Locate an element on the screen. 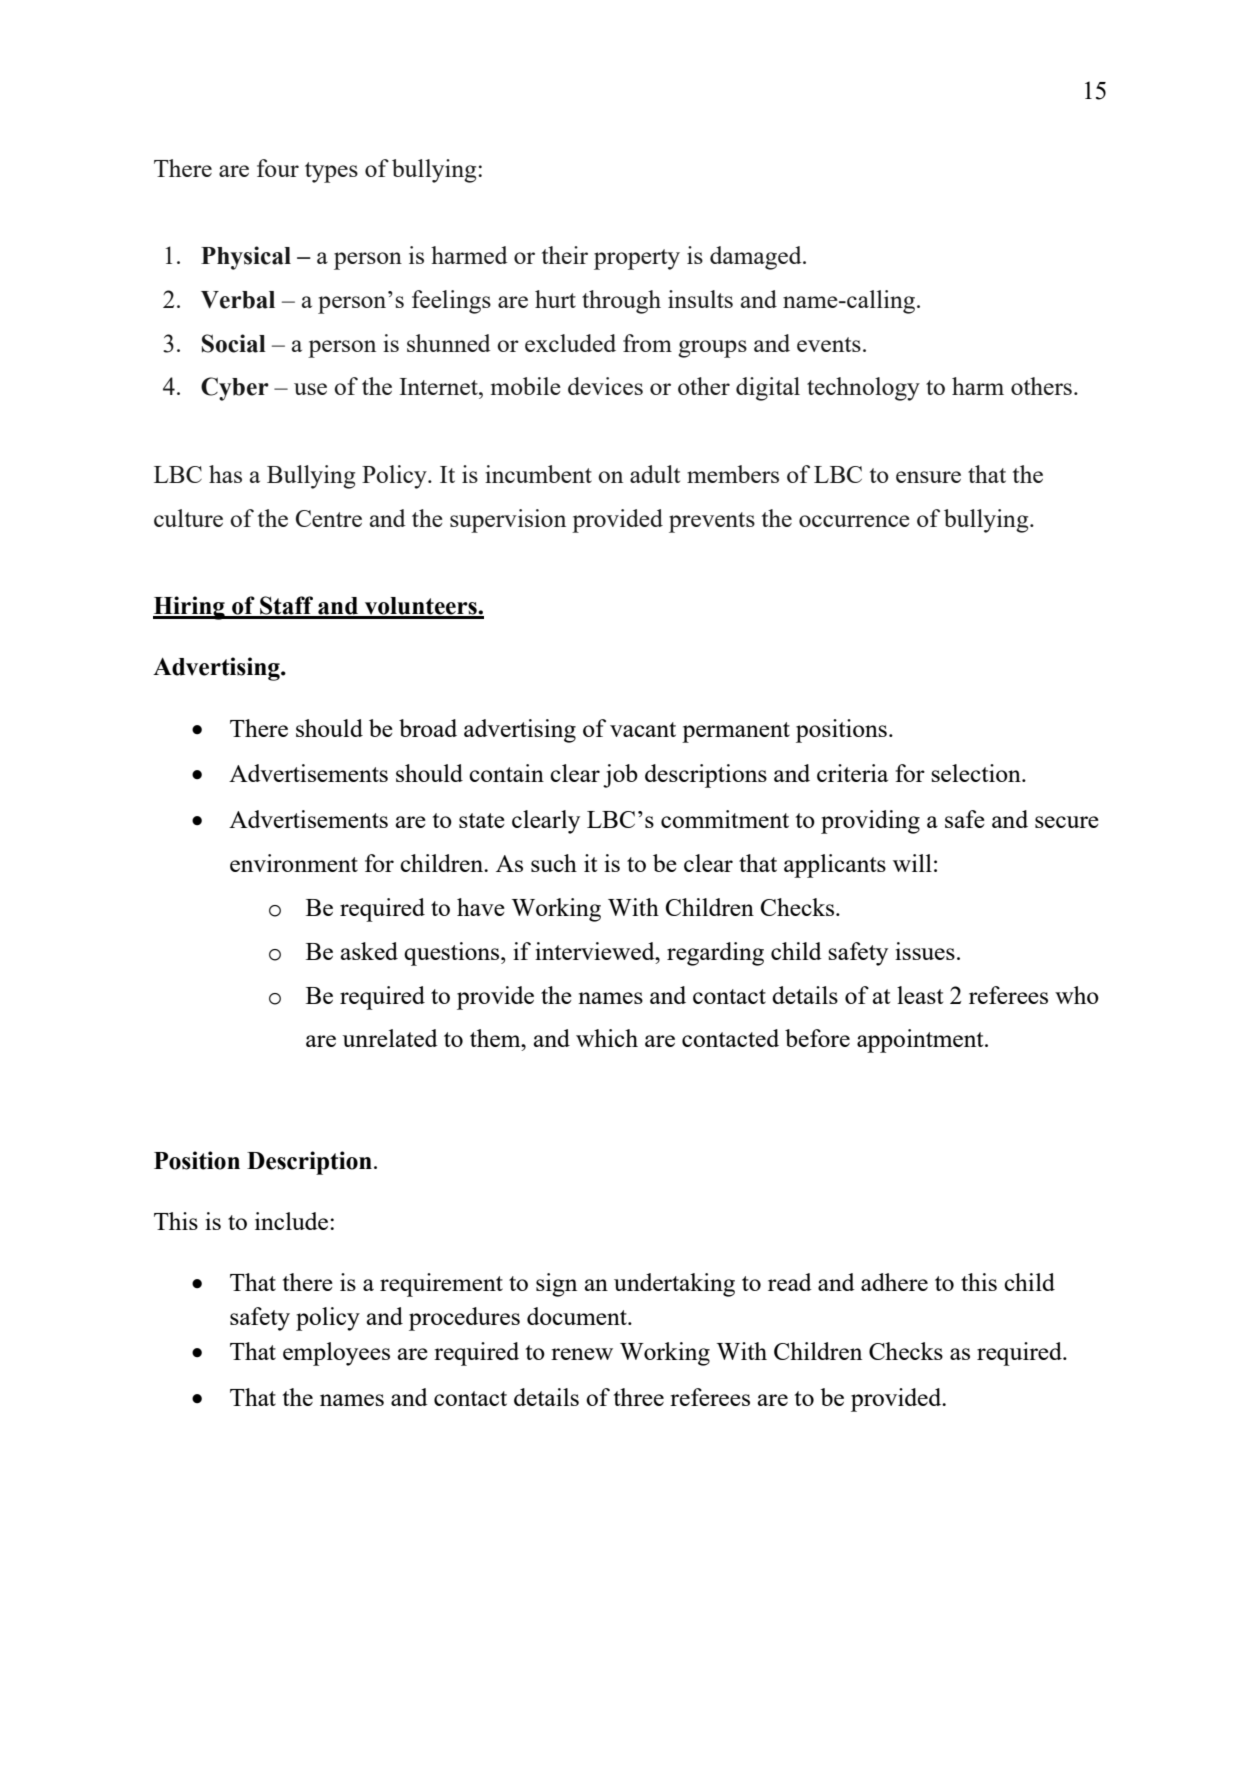 This screenshot has height=1780, width=1259. four is located at coordinates (278, 168).
